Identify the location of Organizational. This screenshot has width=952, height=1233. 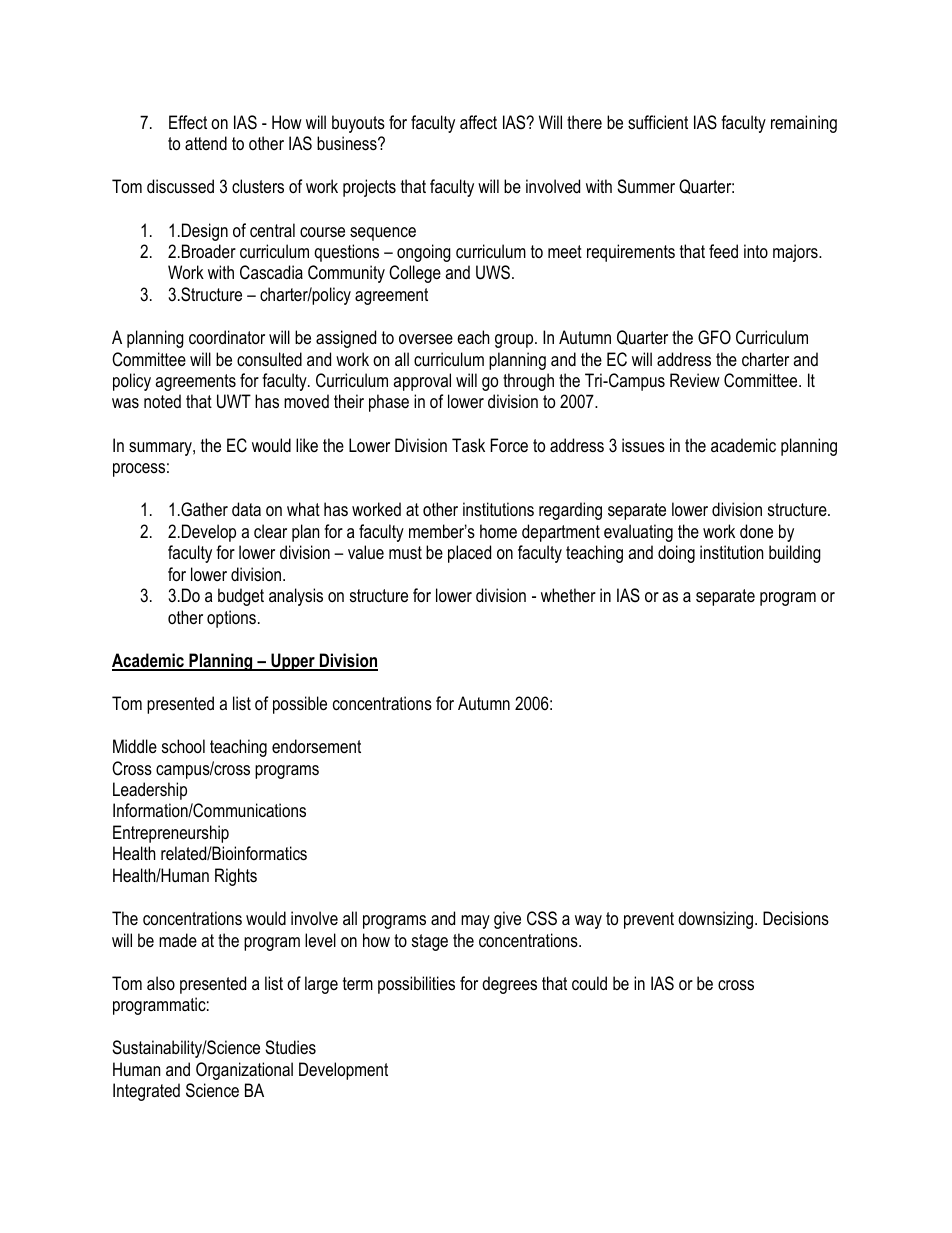
(244, 1071).
